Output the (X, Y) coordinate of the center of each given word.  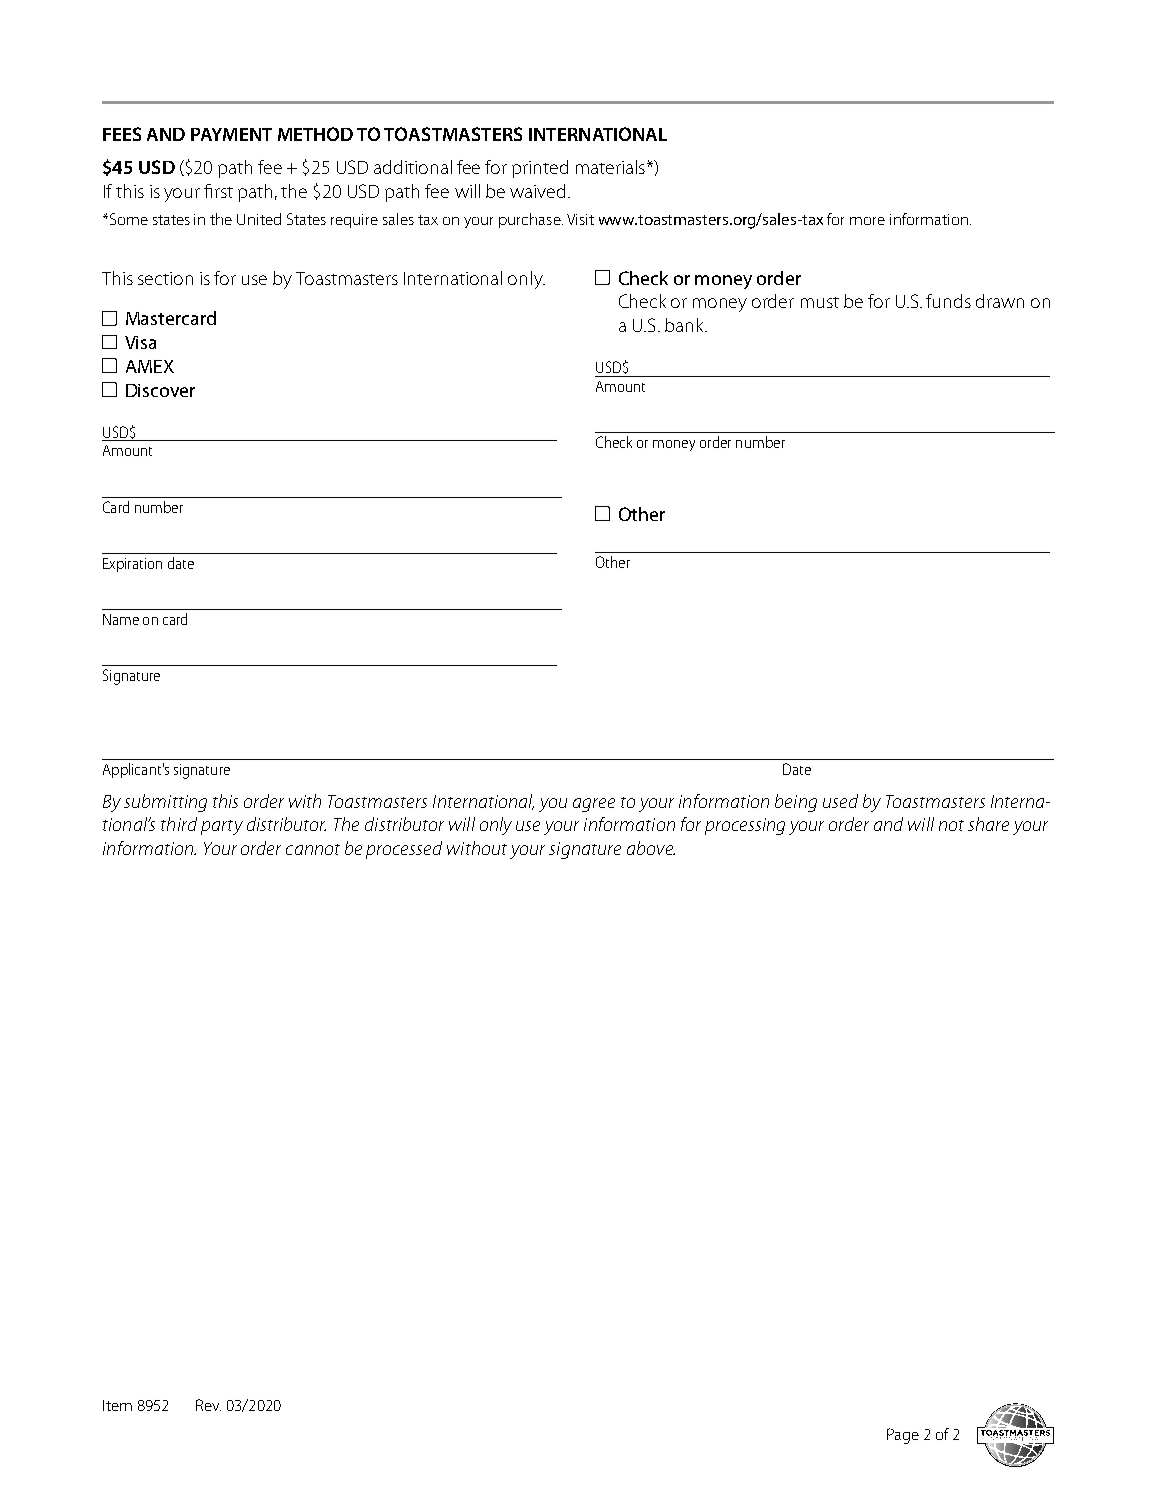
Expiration (132, 565)
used (840, 801)
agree (594, 805)
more (867, 221)
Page (903, 1436)
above (651, 848)
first (218, 191)
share (988, 824)
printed (540, 169)
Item (117, 1405)
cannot (313, 849)
